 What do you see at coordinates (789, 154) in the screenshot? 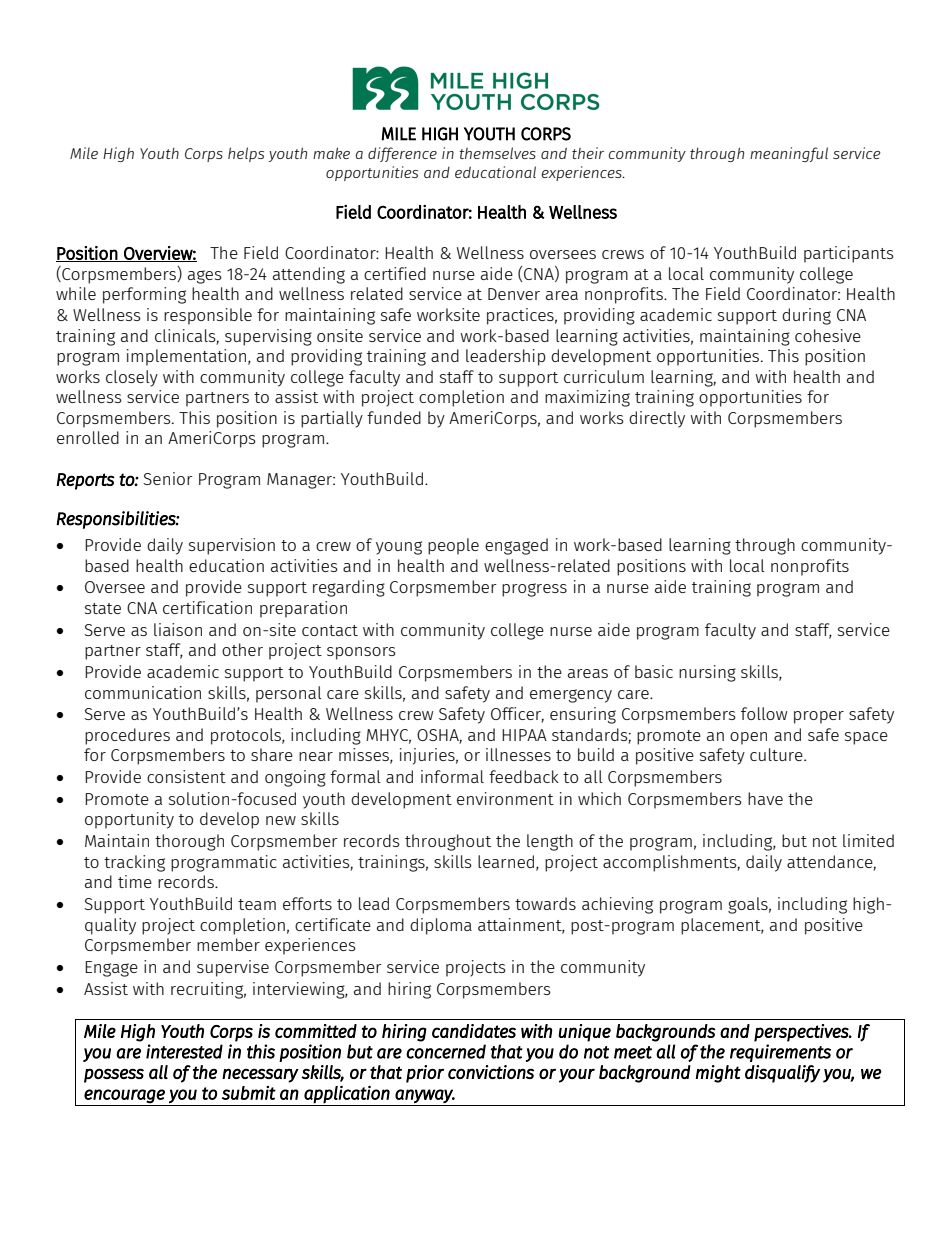
I see `meaningful` at bounding box center [789, 154].
